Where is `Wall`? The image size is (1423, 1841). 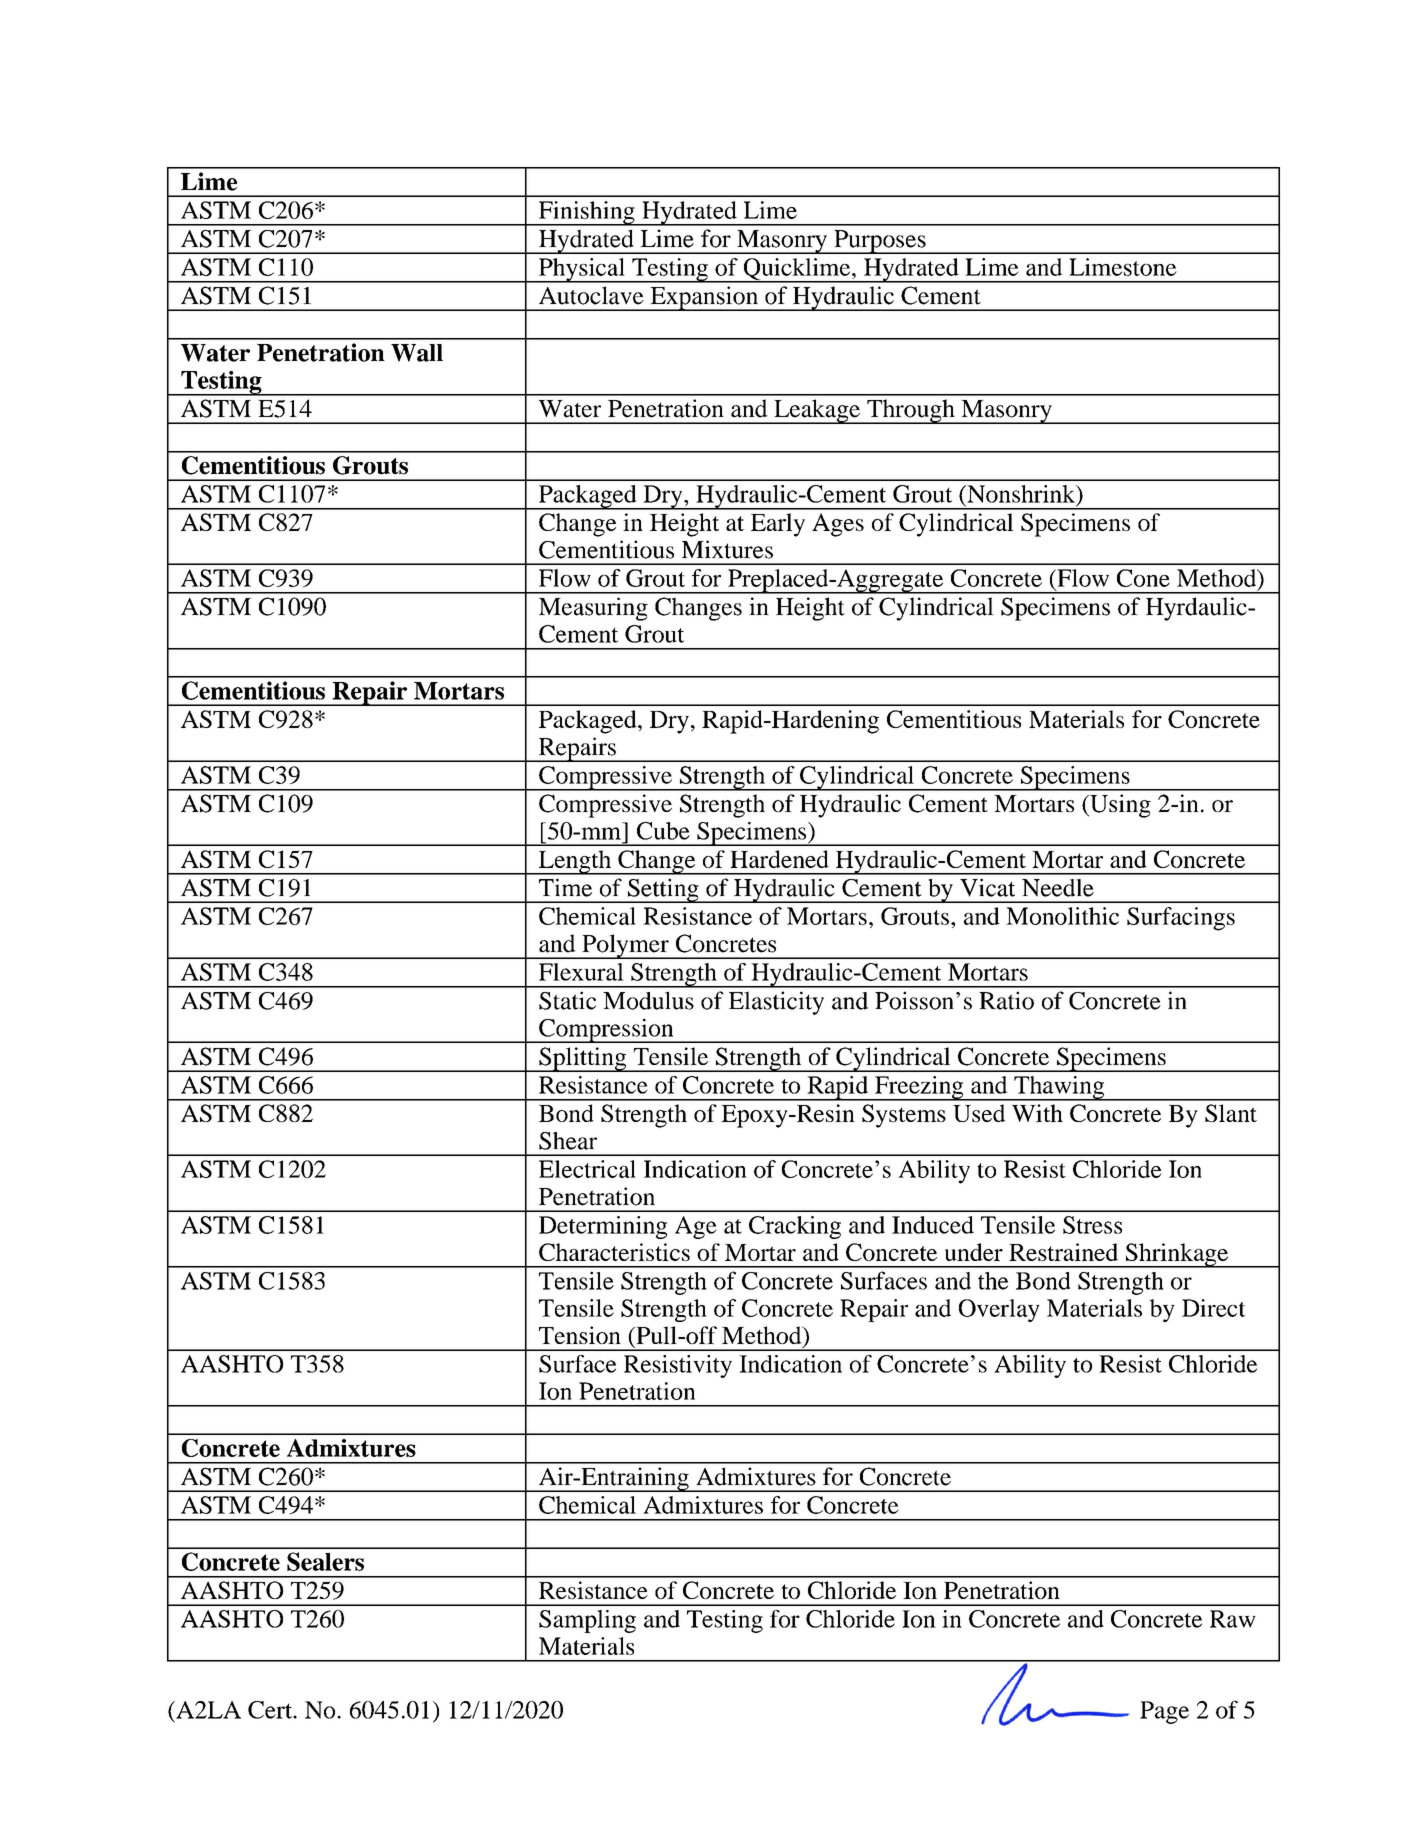 Wall is located at coordinates (417, 353).
